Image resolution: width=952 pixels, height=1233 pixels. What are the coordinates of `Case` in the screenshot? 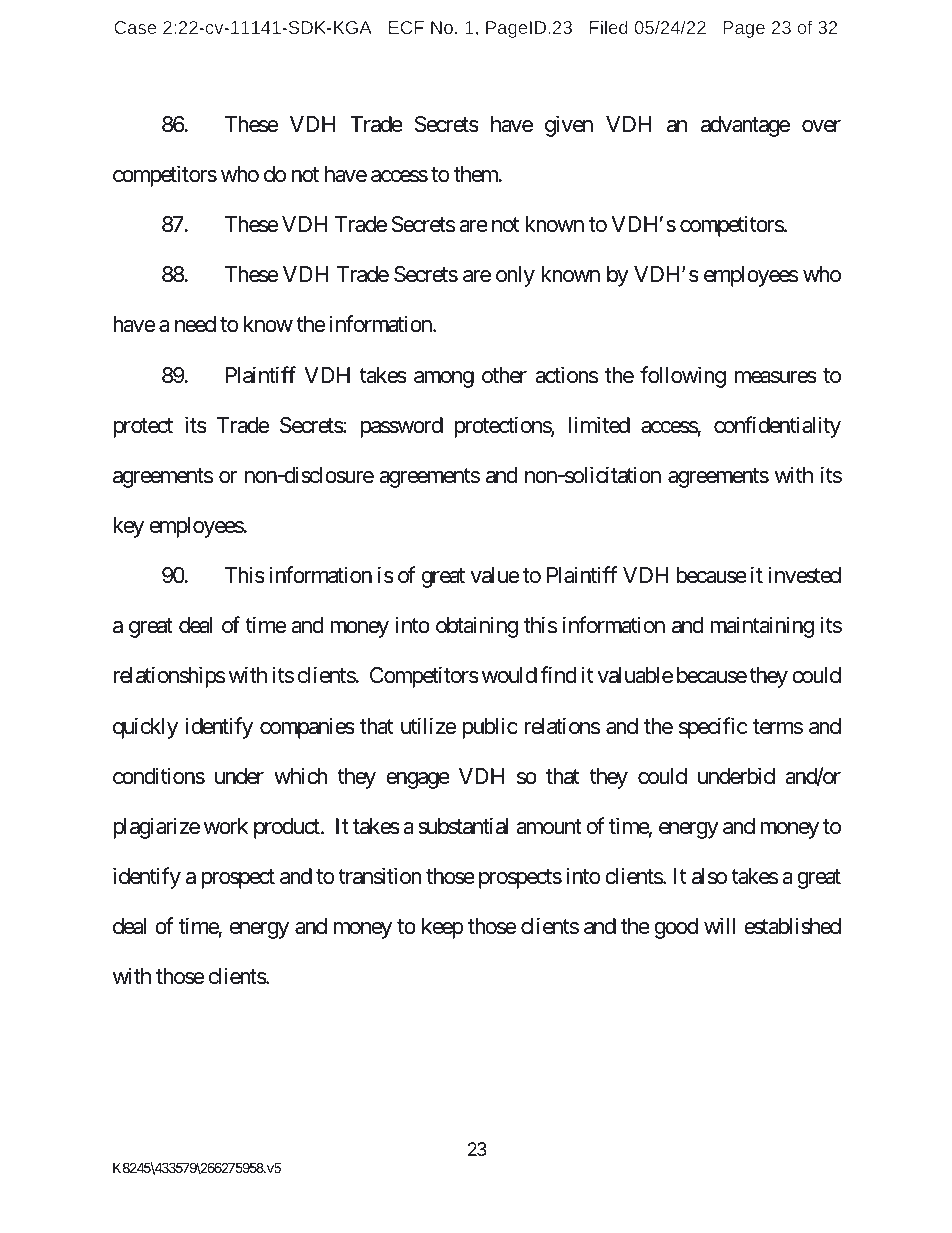 It's located at (135, 27).
